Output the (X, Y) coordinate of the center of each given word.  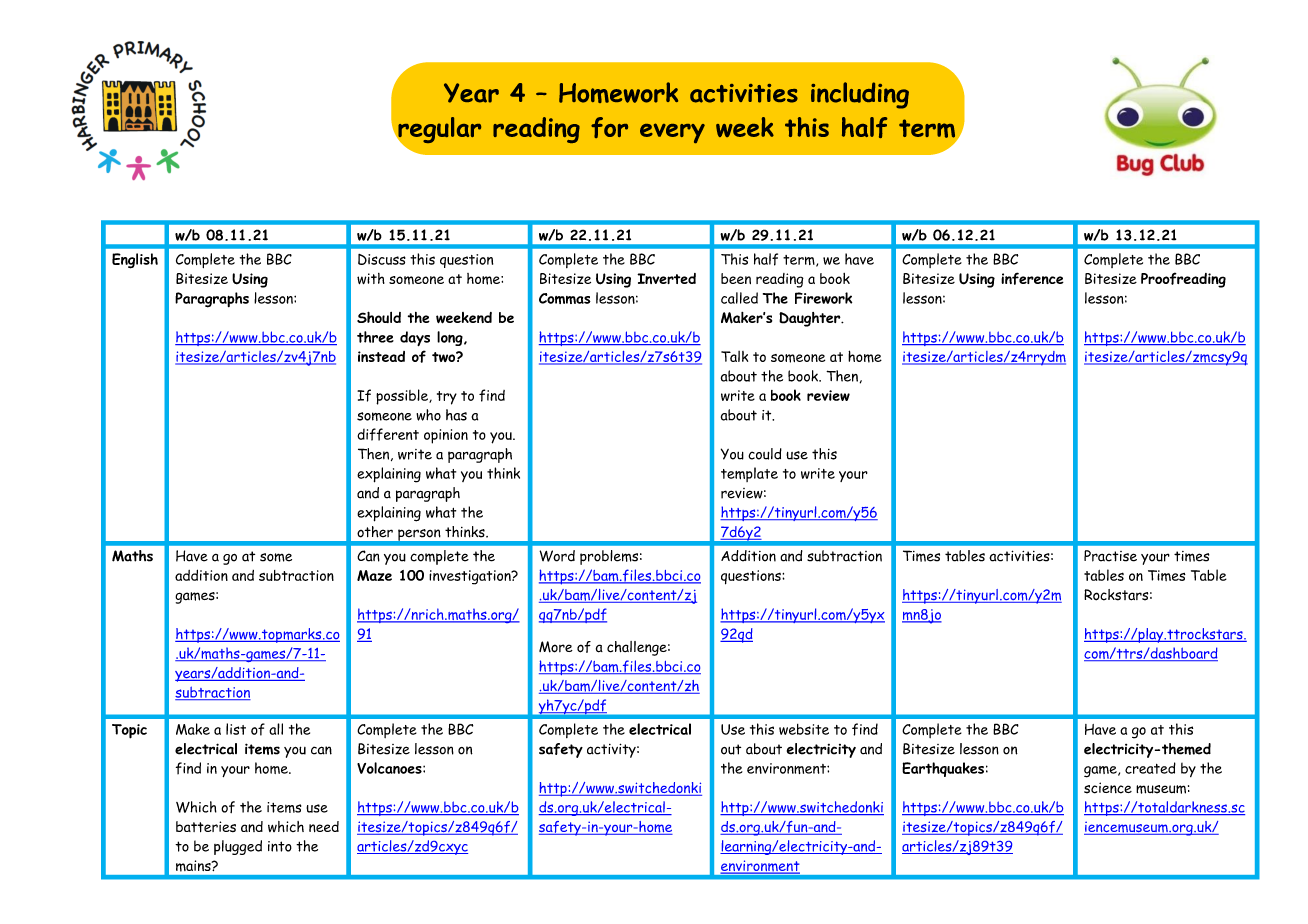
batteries (206, 826)
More (556, 647)
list (236, 729)
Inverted (666, 278)
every (672, 133)
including (860, 95)
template (749, 474)
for (609, 127)
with (371, 278)
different (388, 434)
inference (1032, 278)
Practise (1110, 556)
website (804, 729)
